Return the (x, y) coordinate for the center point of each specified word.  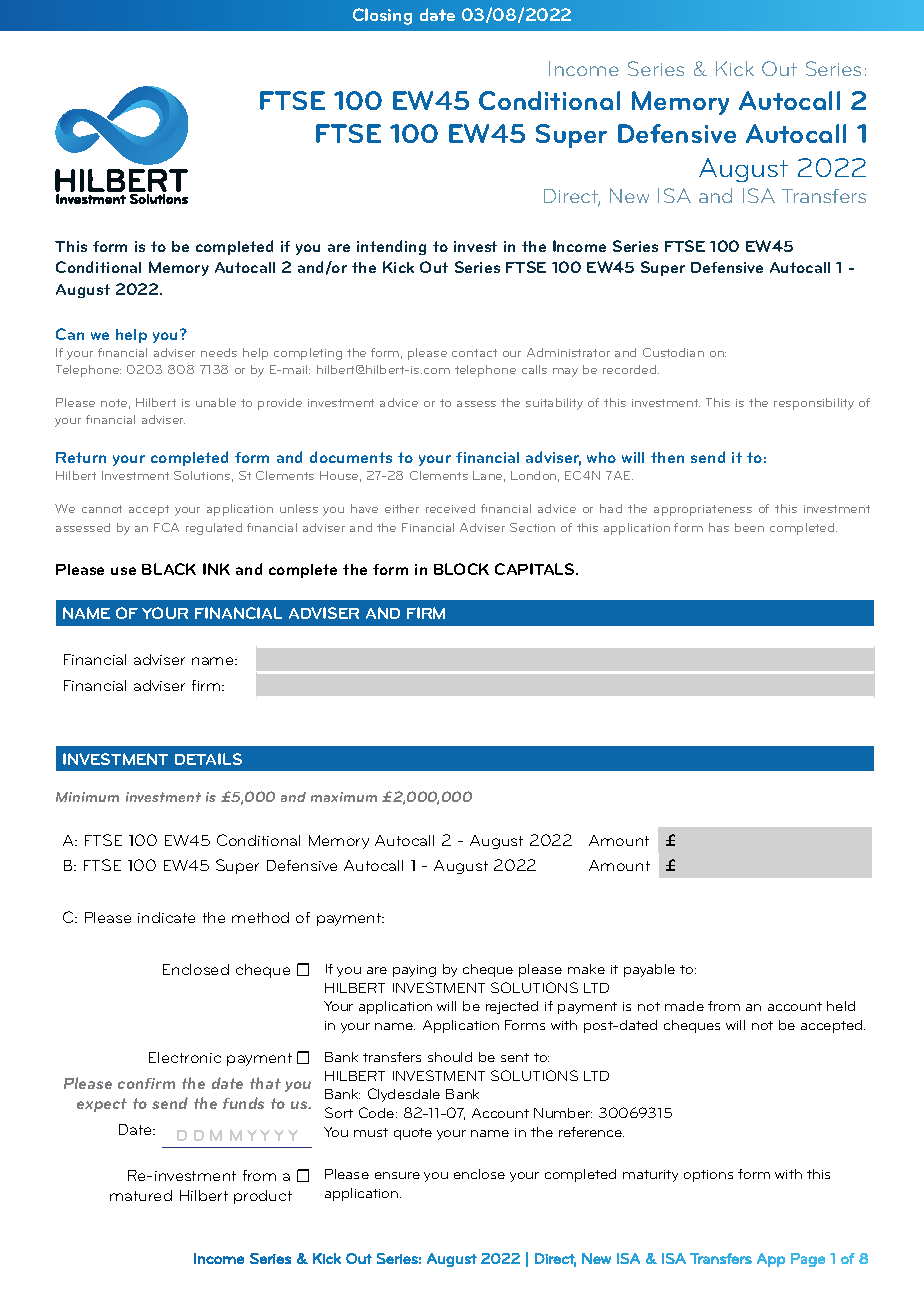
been (749, 527)
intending (391, 247)
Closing (382, 16)
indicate (166, 917)
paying (414, 971)
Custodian (673, 352)
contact (474, 353)
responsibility (814, 404)
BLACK (169, 569)
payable (649, 970)
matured (141, 1195)
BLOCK (461, 569)
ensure (397, 1175)
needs (219, 352)
